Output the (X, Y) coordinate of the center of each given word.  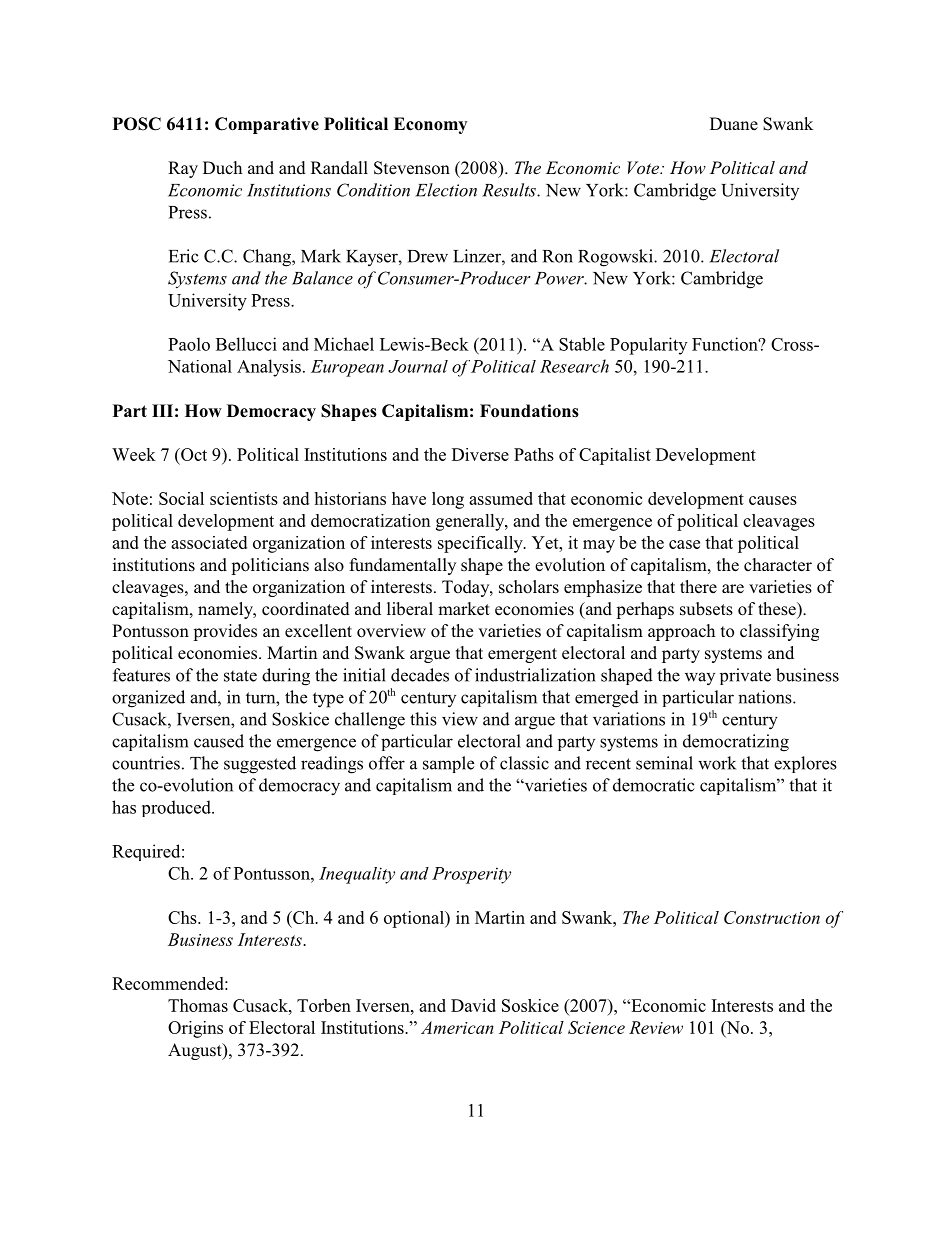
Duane (734, 123)
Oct (193, 454)
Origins (195, 1029)
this (423, 719)
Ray (183, 169)
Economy (430, 125)
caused (219, 741)
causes (773, 500)
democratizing (736, 743)
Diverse (480, 454)
